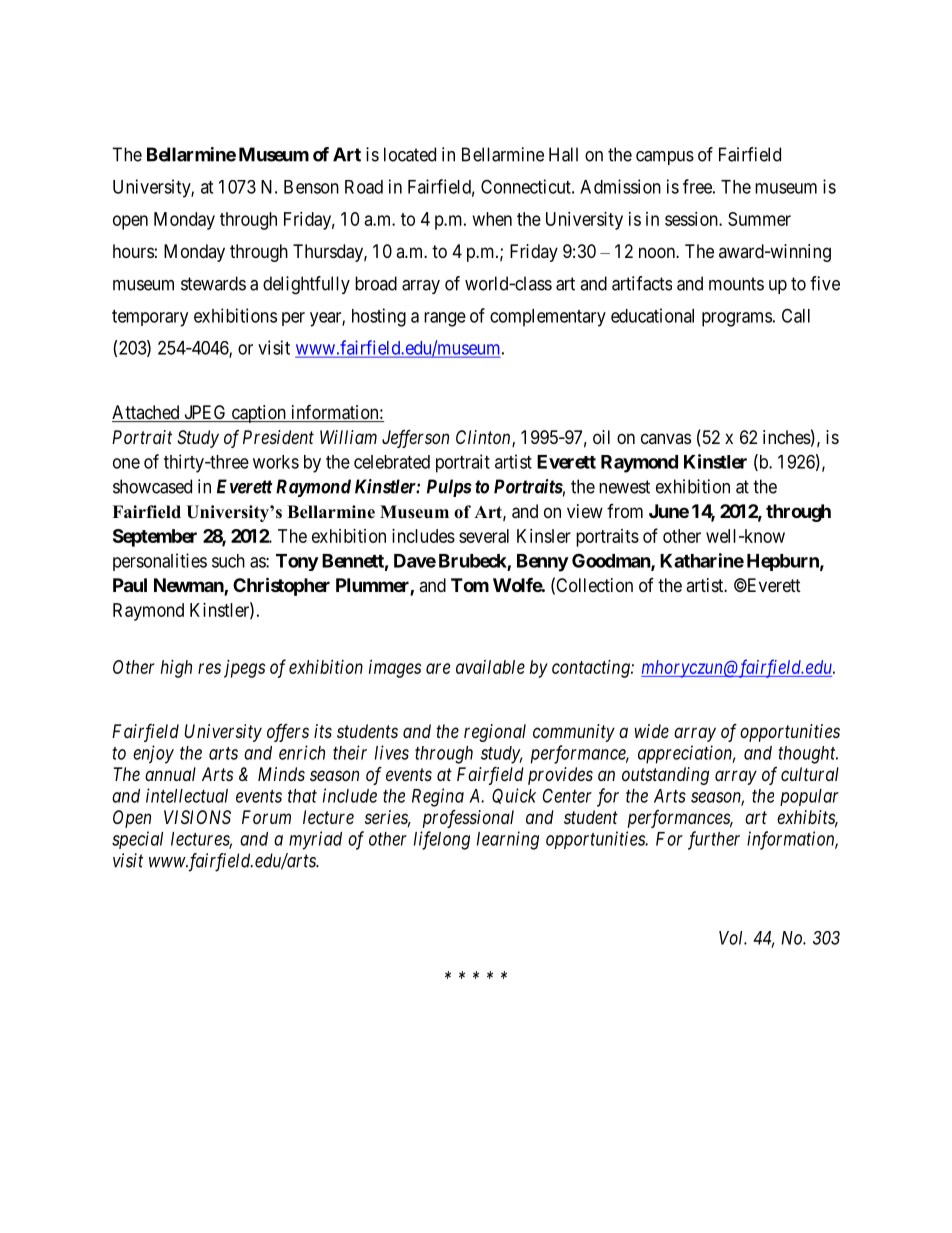  Describe the element at coordinates (152, 486) in the page. I see `showcased` at that location.
